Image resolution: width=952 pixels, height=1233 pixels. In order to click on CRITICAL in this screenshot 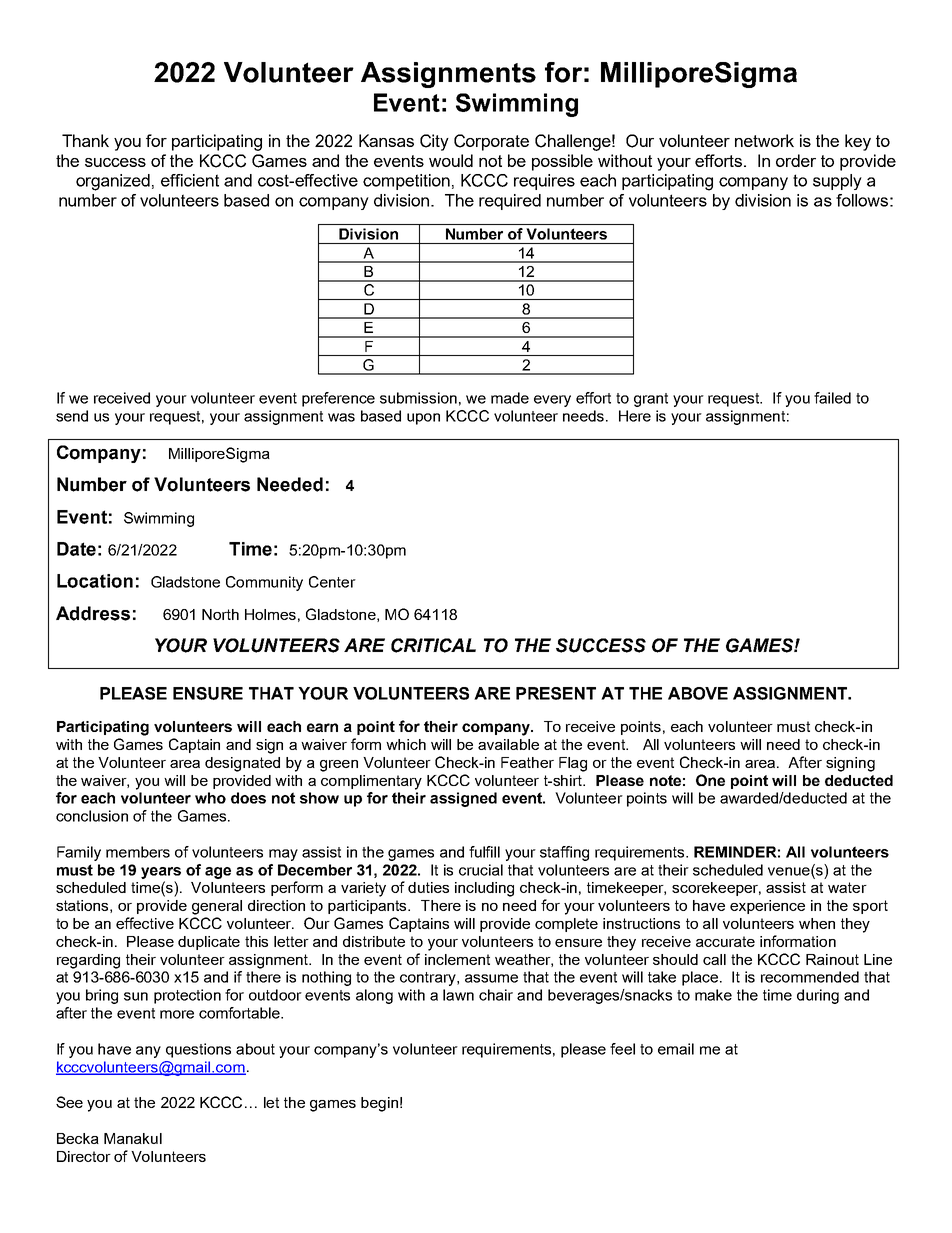, I will do `click(433, 645)`.
